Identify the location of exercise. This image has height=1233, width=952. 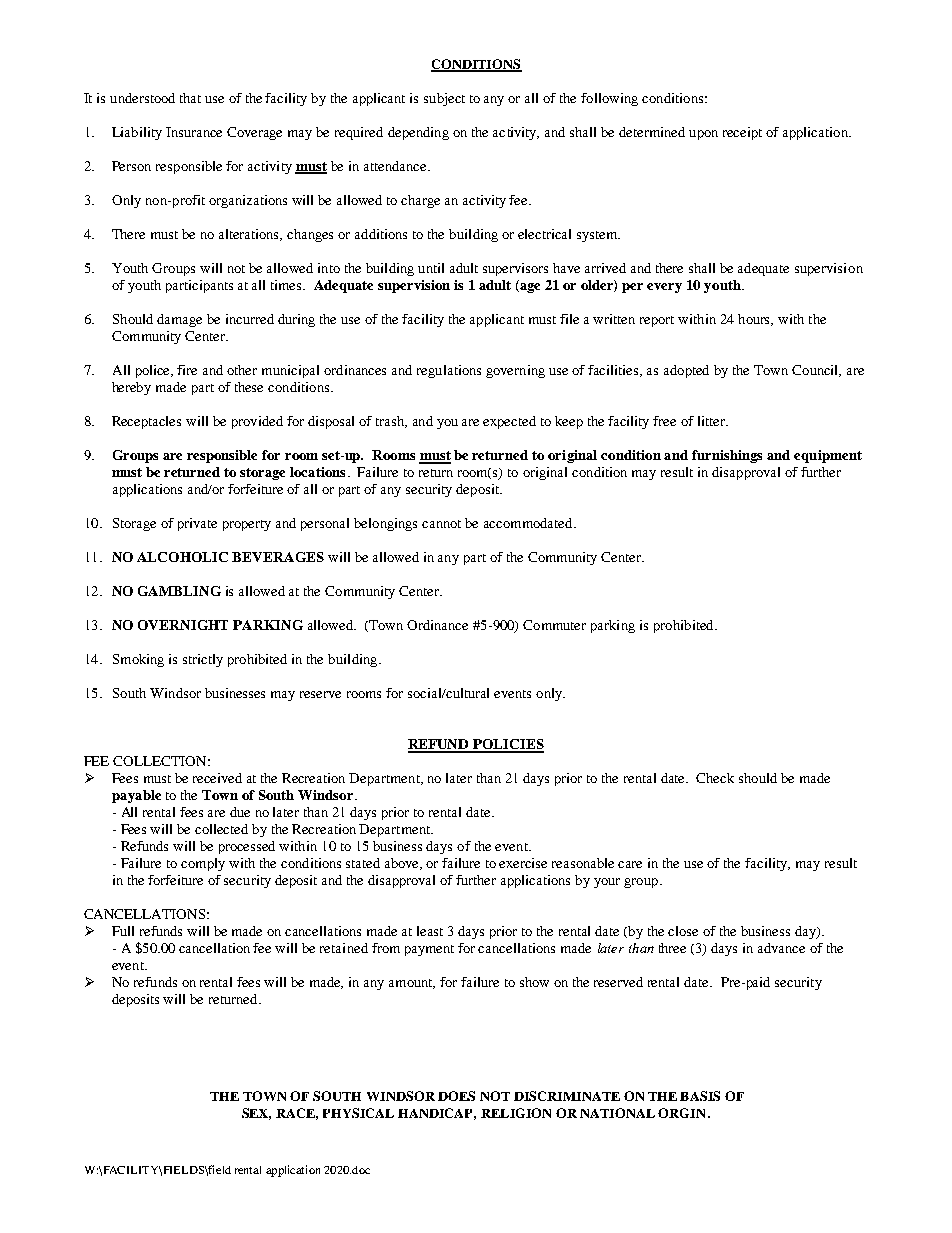
(523, 863).
